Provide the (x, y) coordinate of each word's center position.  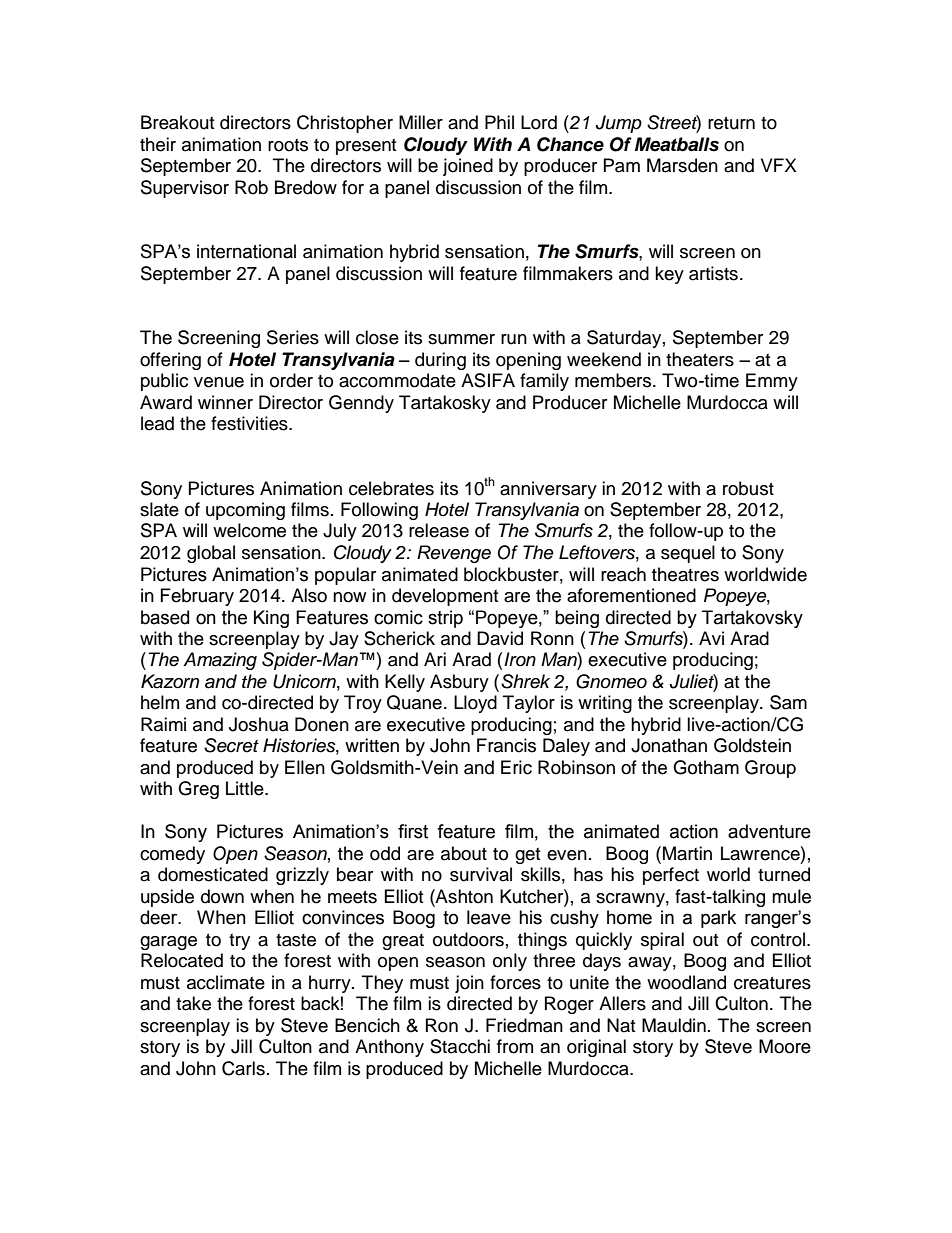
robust (748, 488)
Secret (231, 745)
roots (288, 145)
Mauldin (674, 1025)
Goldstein (752, 745)
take (193, 1003)
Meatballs (677, 144)
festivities (250, 423)
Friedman (524, 1025)
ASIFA (488, 380)
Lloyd (475, 704)
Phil (499, 122)
